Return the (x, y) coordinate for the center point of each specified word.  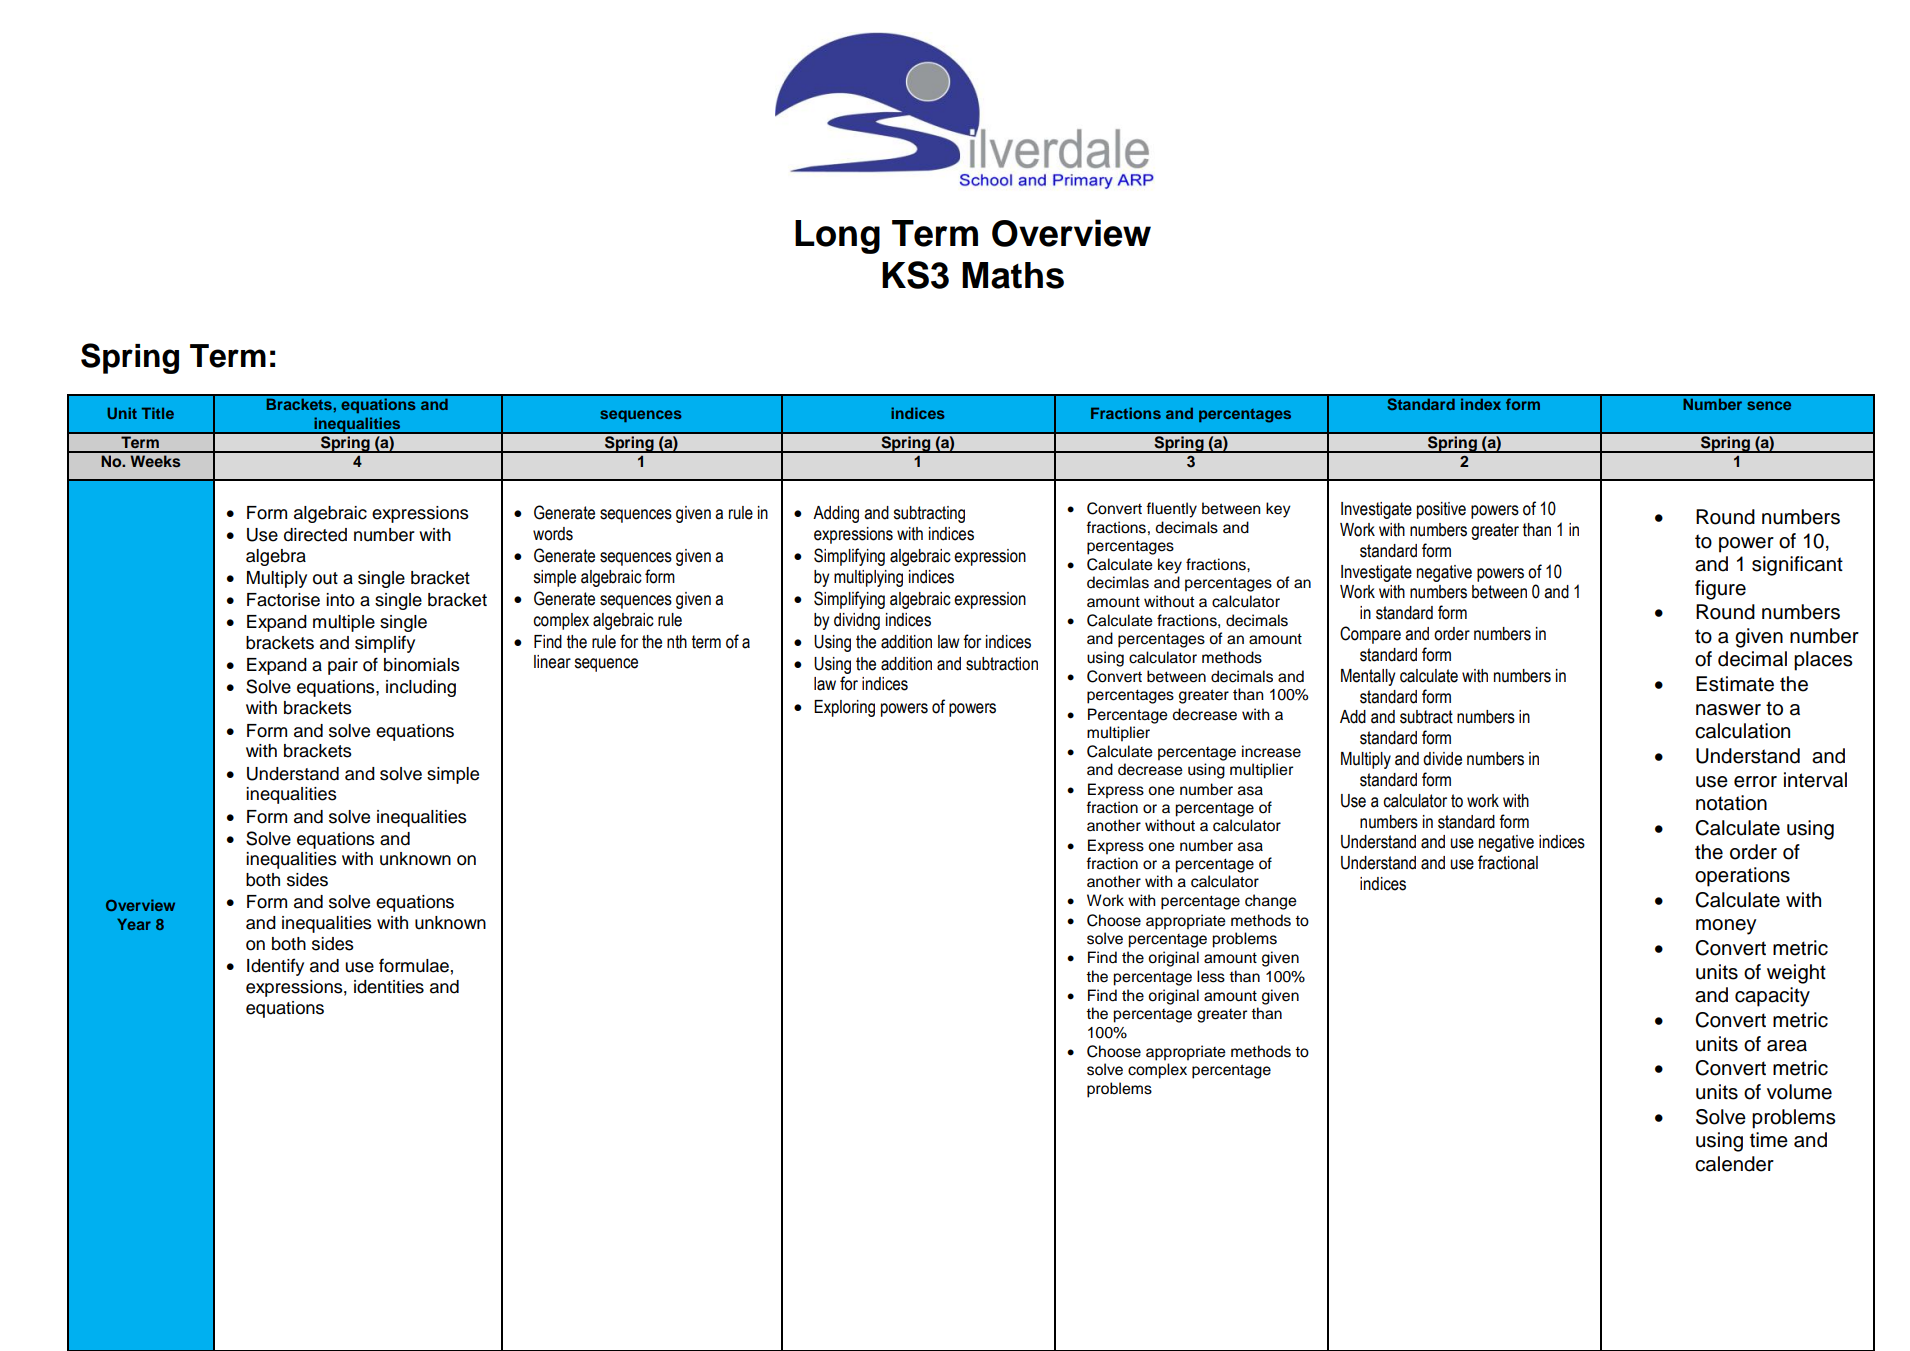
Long (837, 237)
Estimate (1735, 684)
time (1769, 1140)
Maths (1013, 275)
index (1481, 404)
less (1211, 976)
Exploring (844, 708)
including (421, 688)
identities (389, 987)
